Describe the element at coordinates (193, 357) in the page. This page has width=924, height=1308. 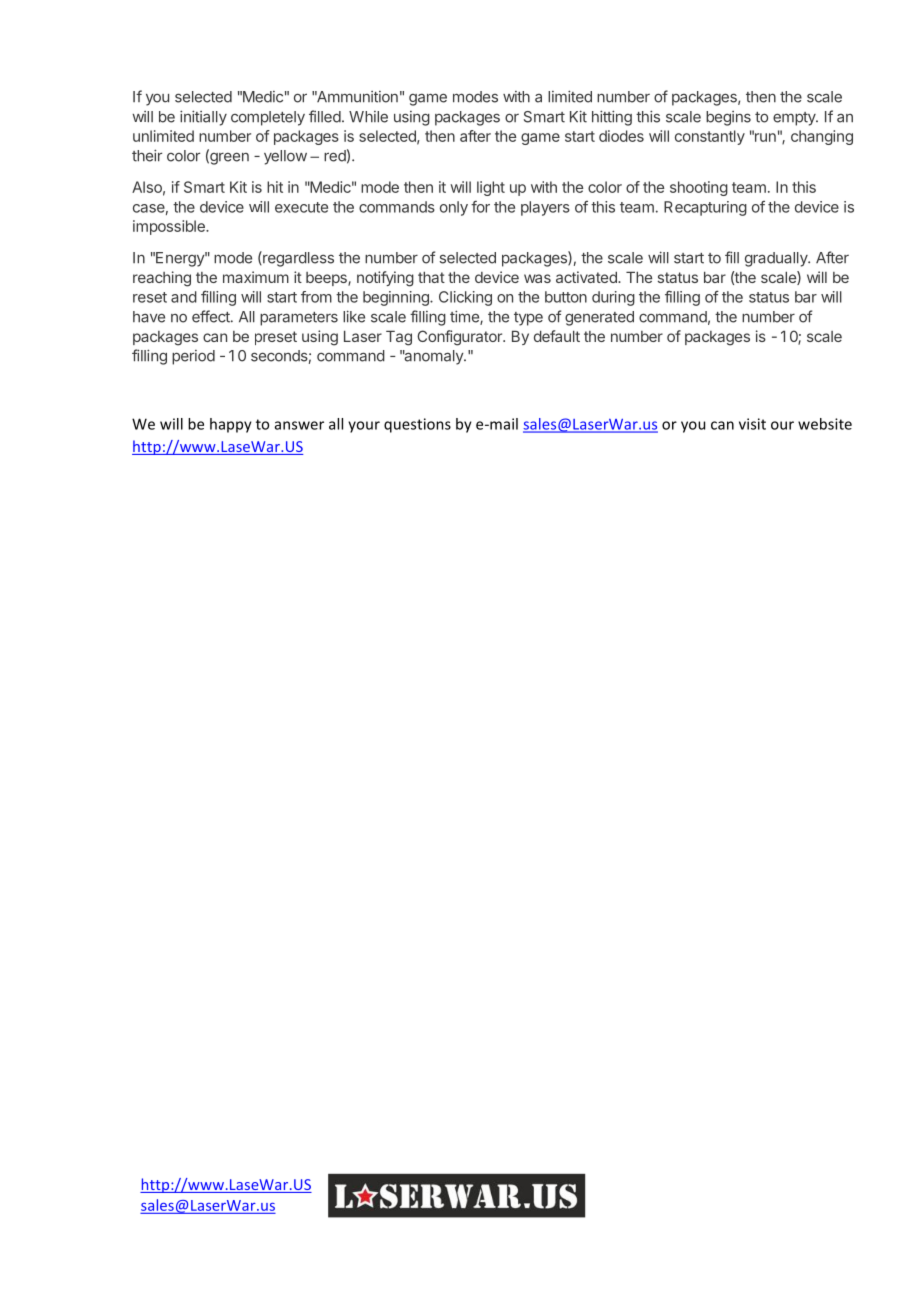
I see `period` at that location.
